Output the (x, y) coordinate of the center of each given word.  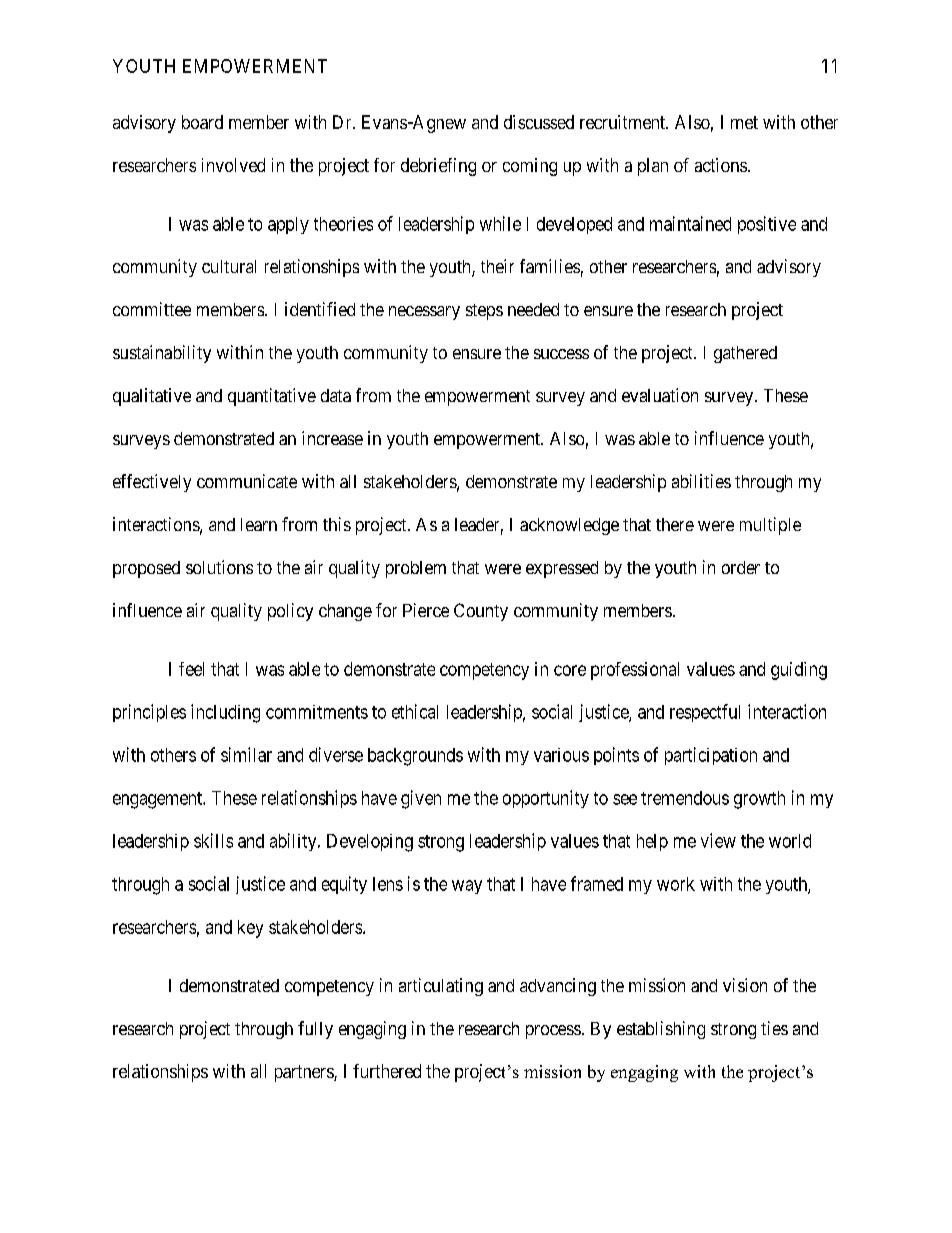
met (744, 122)
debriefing (438, 167)
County (481, 612)
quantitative (272, 397)
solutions (219, 567)
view (718, 840)
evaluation (660, 395)
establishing (661, 1030)
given (421, 799)
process (553, 1032)
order (741, 567)
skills (213, 840)
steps (484, 312)
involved (233, 165)
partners (305, 1073)
